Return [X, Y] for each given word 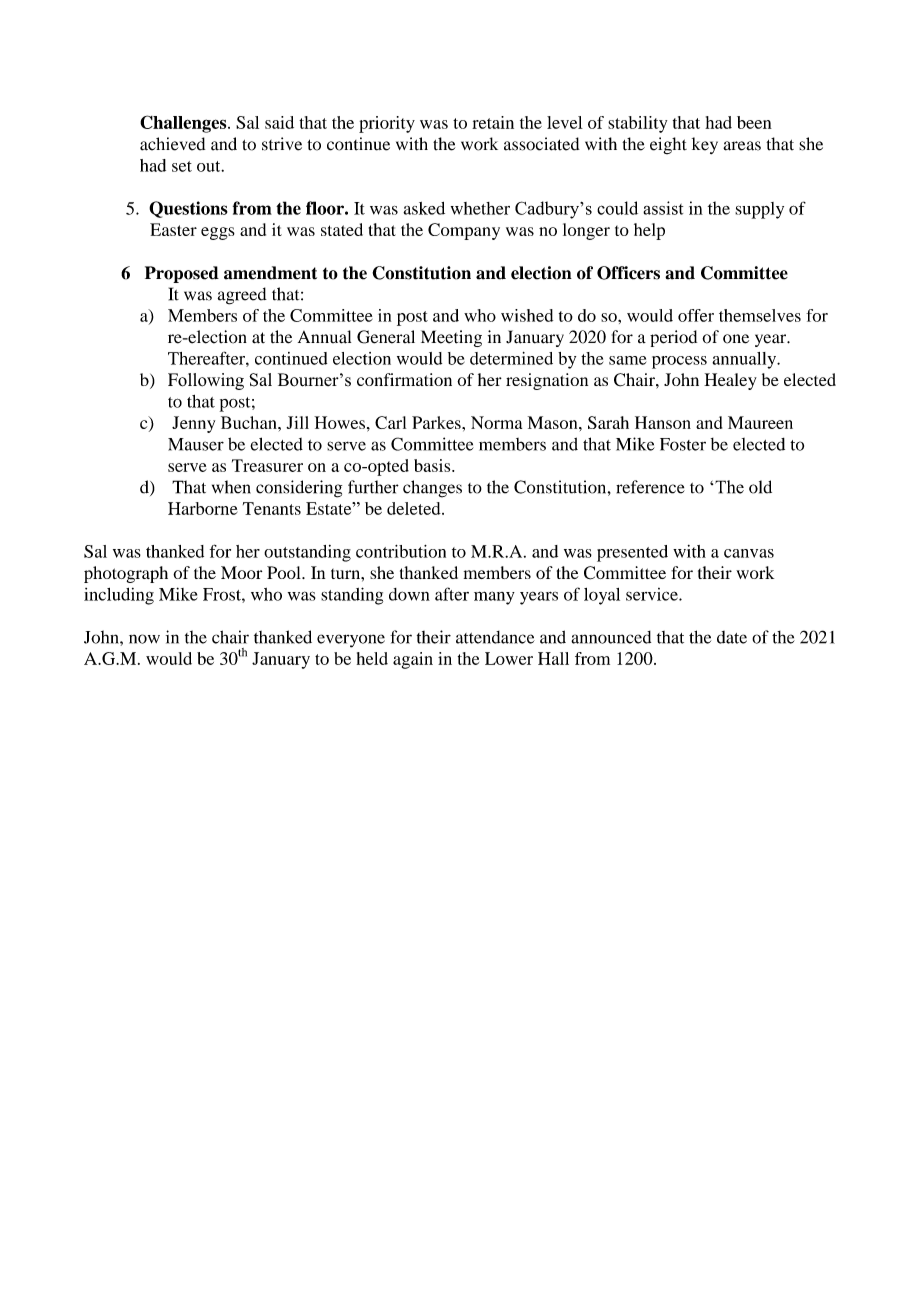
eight [668, 145]
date [732, 637]
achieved [172, 144]
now [144, 639]
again [413, 660]
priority [387, 124]
